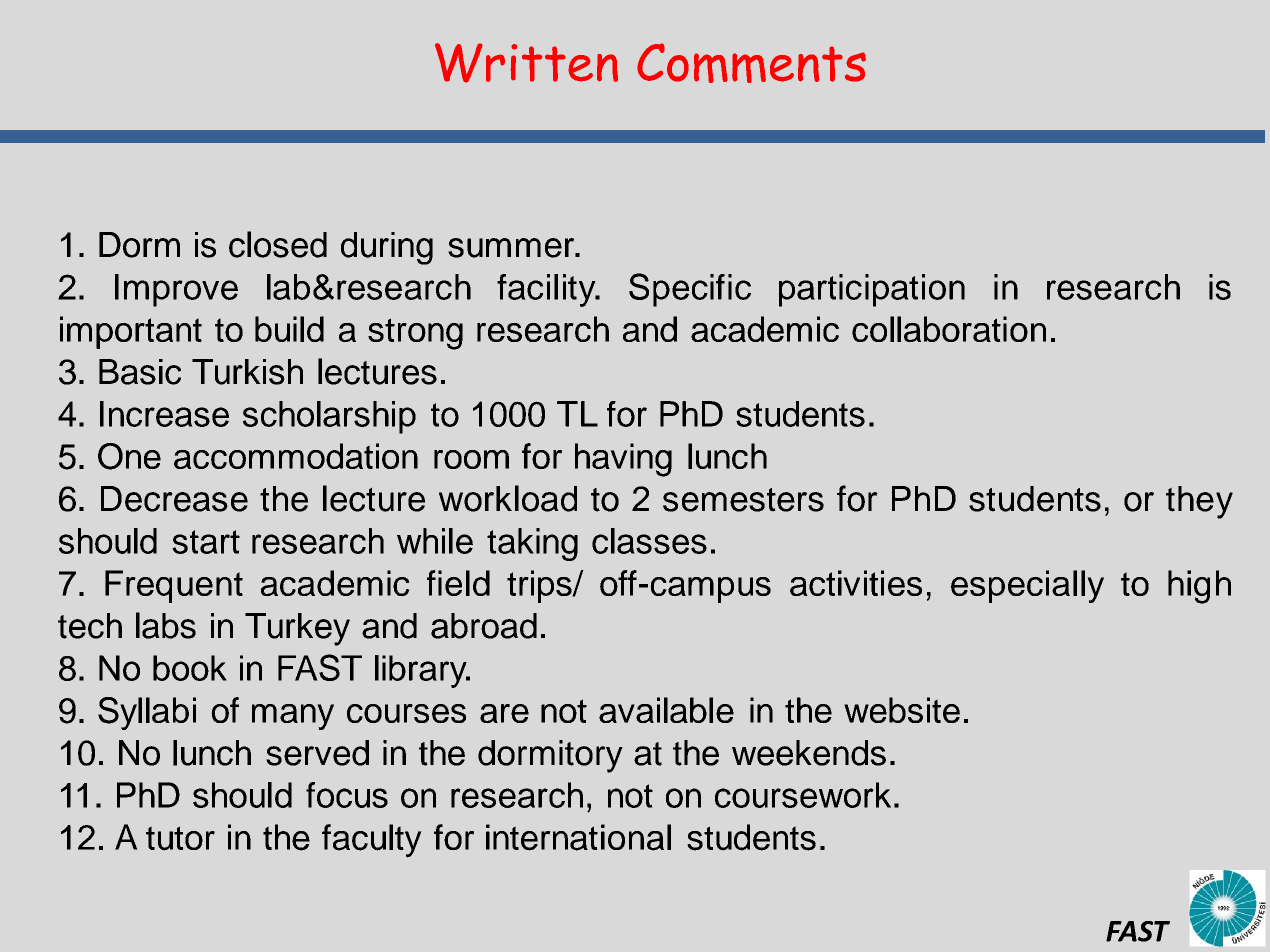  I want to click on having, so click(623, 460).
